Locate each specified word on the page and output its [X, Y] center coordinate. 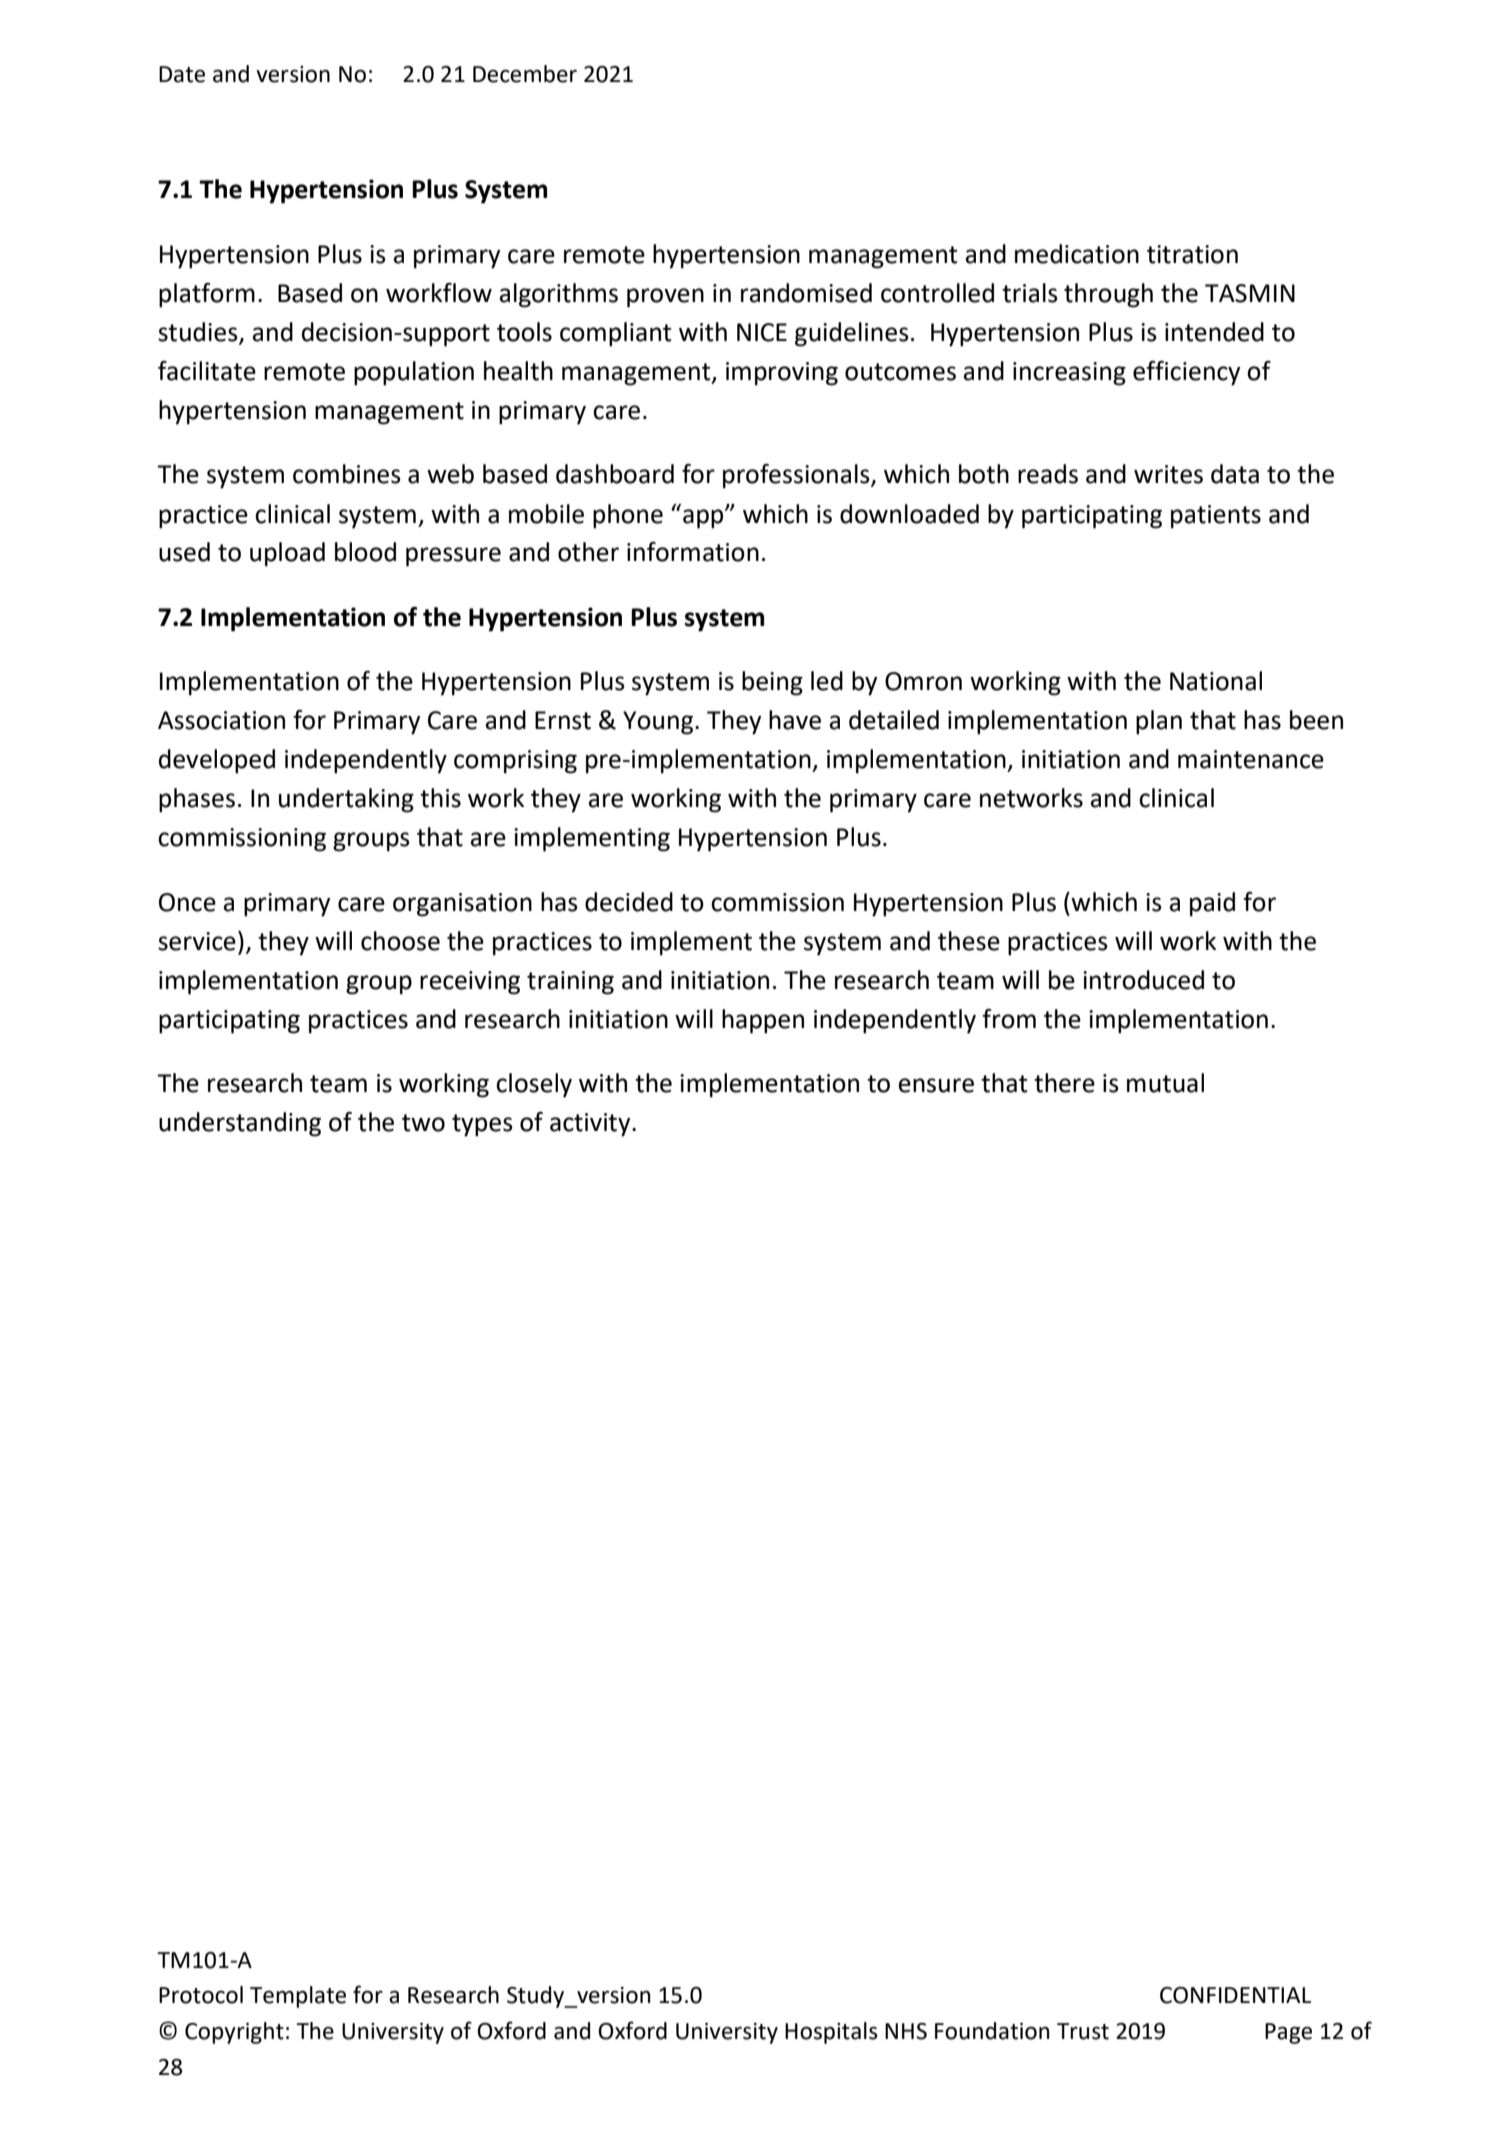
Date [182, 74]
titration [1192, 254]
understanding [240, 1124]
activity [591, 1125]
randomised [806, 293]
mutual [1165, 1083]
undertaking [346, 800]
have [795, 720]
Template [298, 1997]
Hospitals [831, 2033]
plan [1159, 722]
